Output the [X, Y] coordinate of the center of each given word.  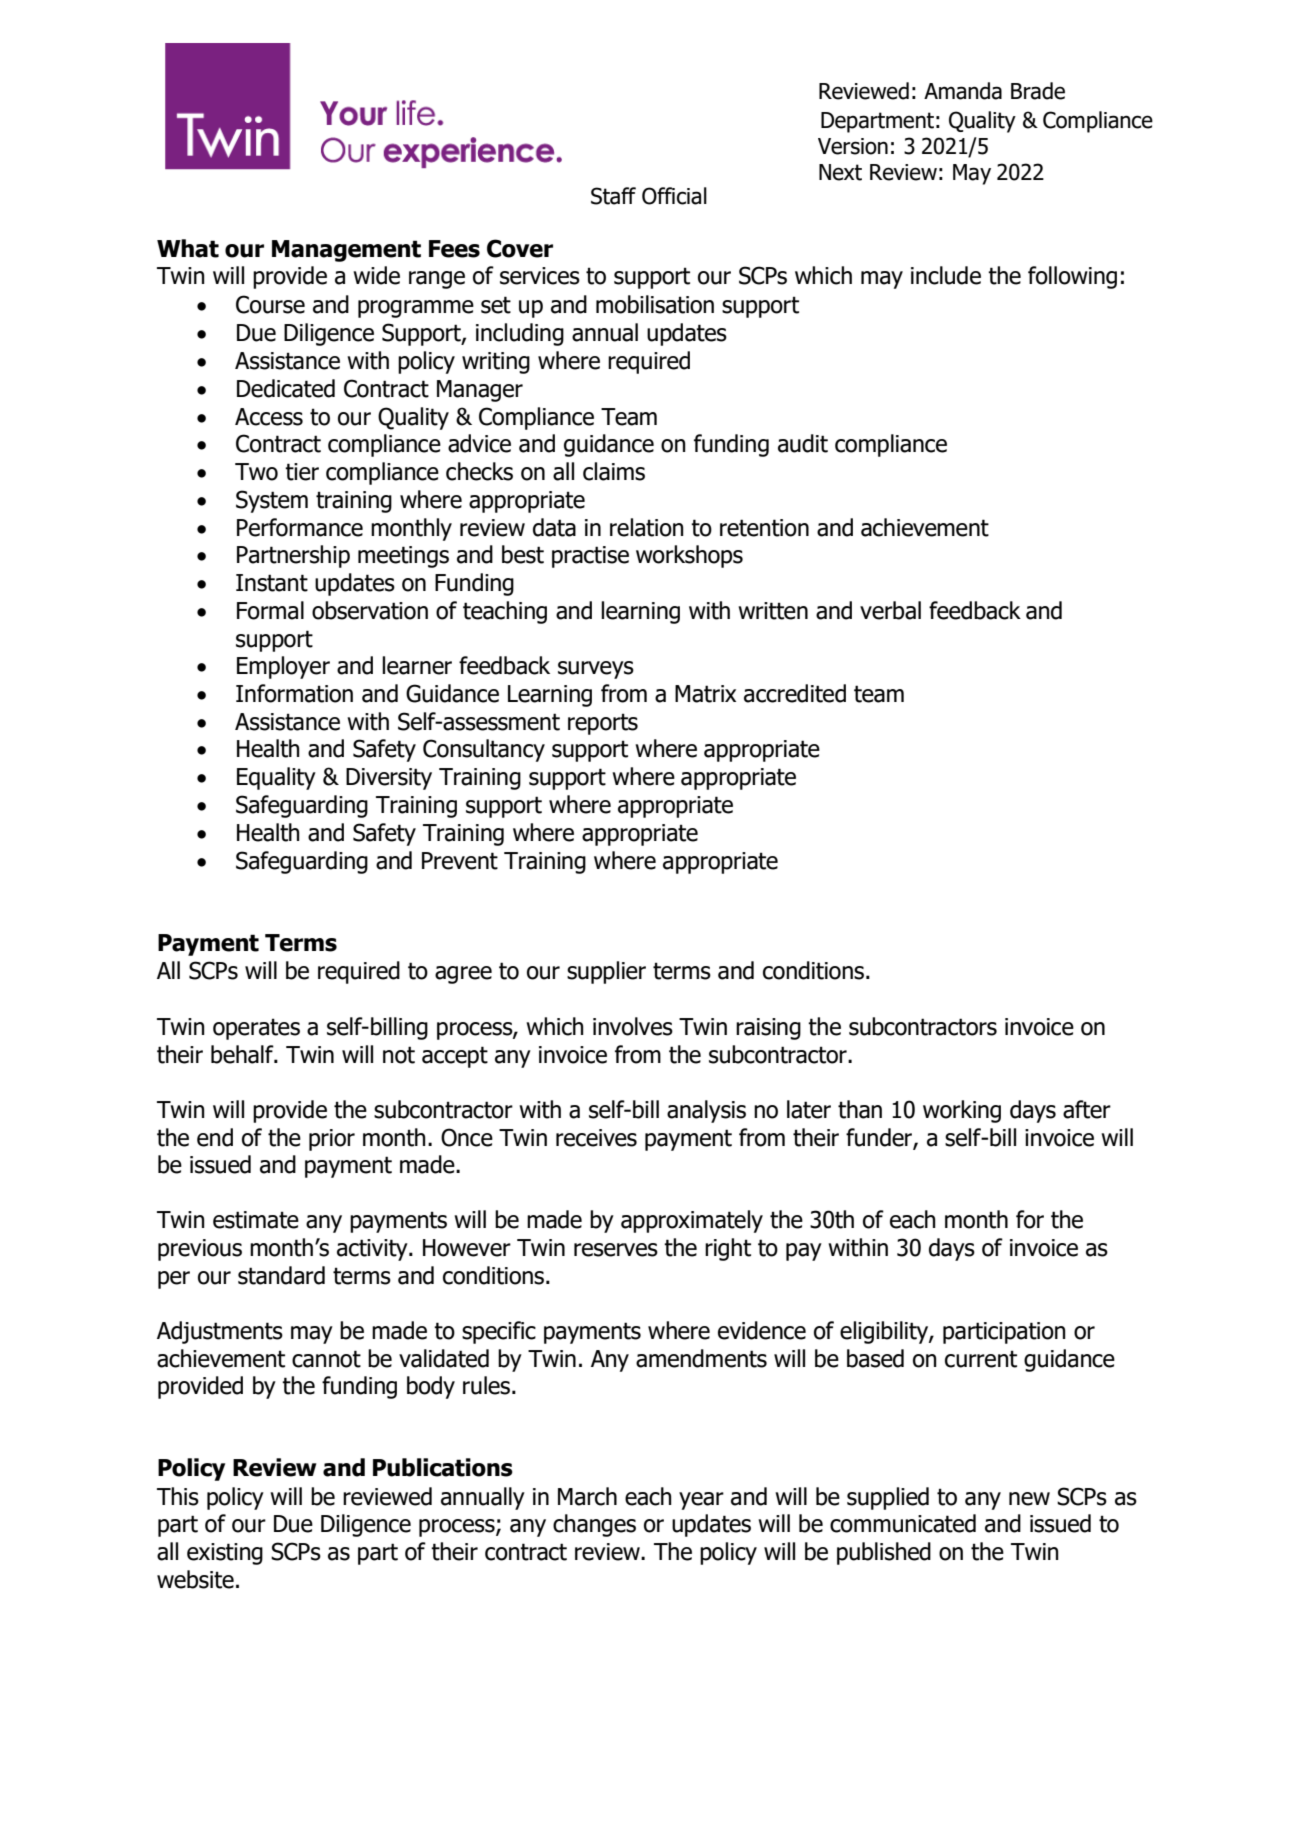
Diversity [389, 779]
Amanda [963, 91]
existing [225, 1554]
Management [346, 251]
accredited [795, 693]
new [1029, 1499]
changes [594, 1525]
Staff [613, 196]
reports [603, 724]
